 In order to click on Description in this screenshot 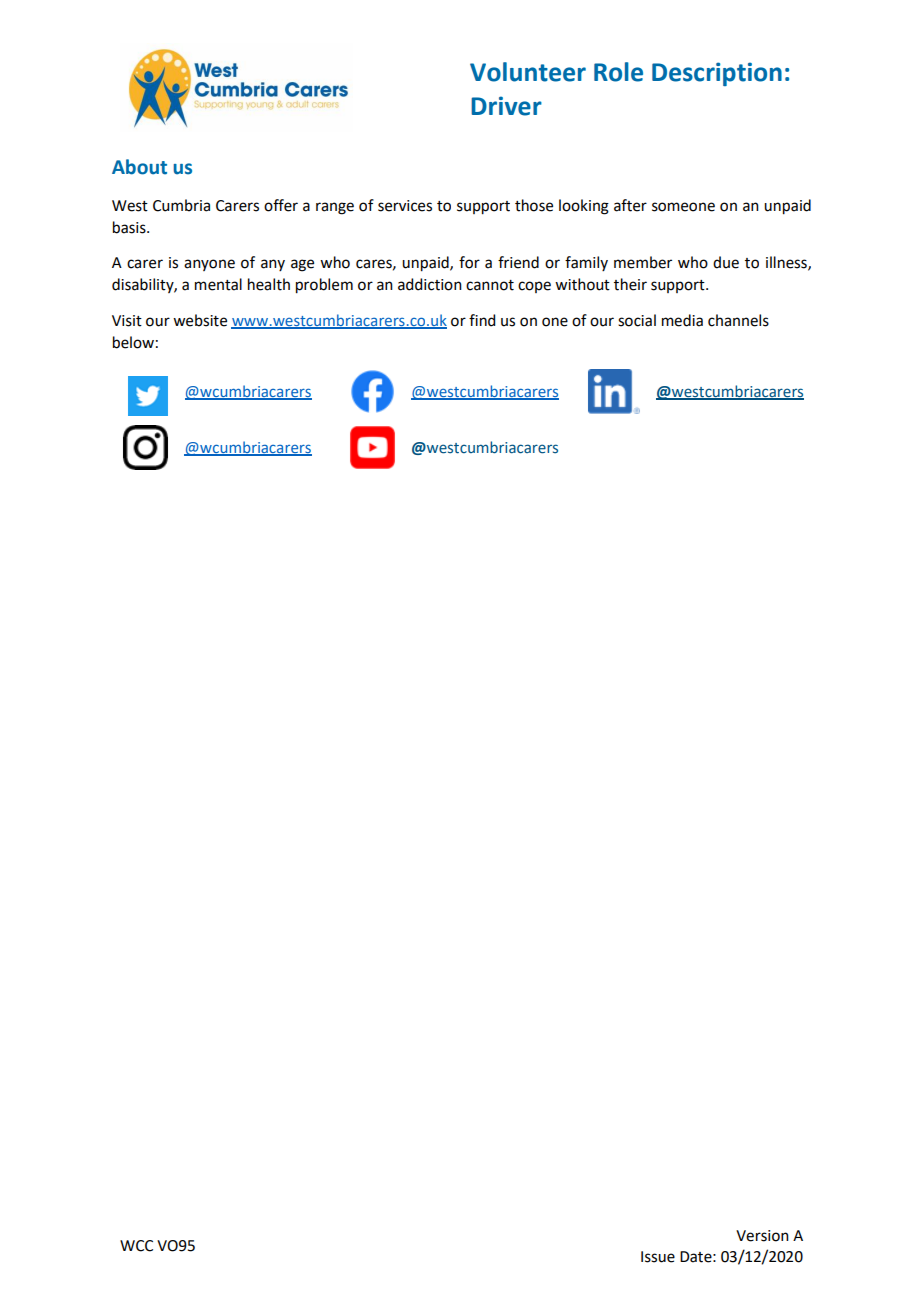, I will do `click(717, 74)`.
